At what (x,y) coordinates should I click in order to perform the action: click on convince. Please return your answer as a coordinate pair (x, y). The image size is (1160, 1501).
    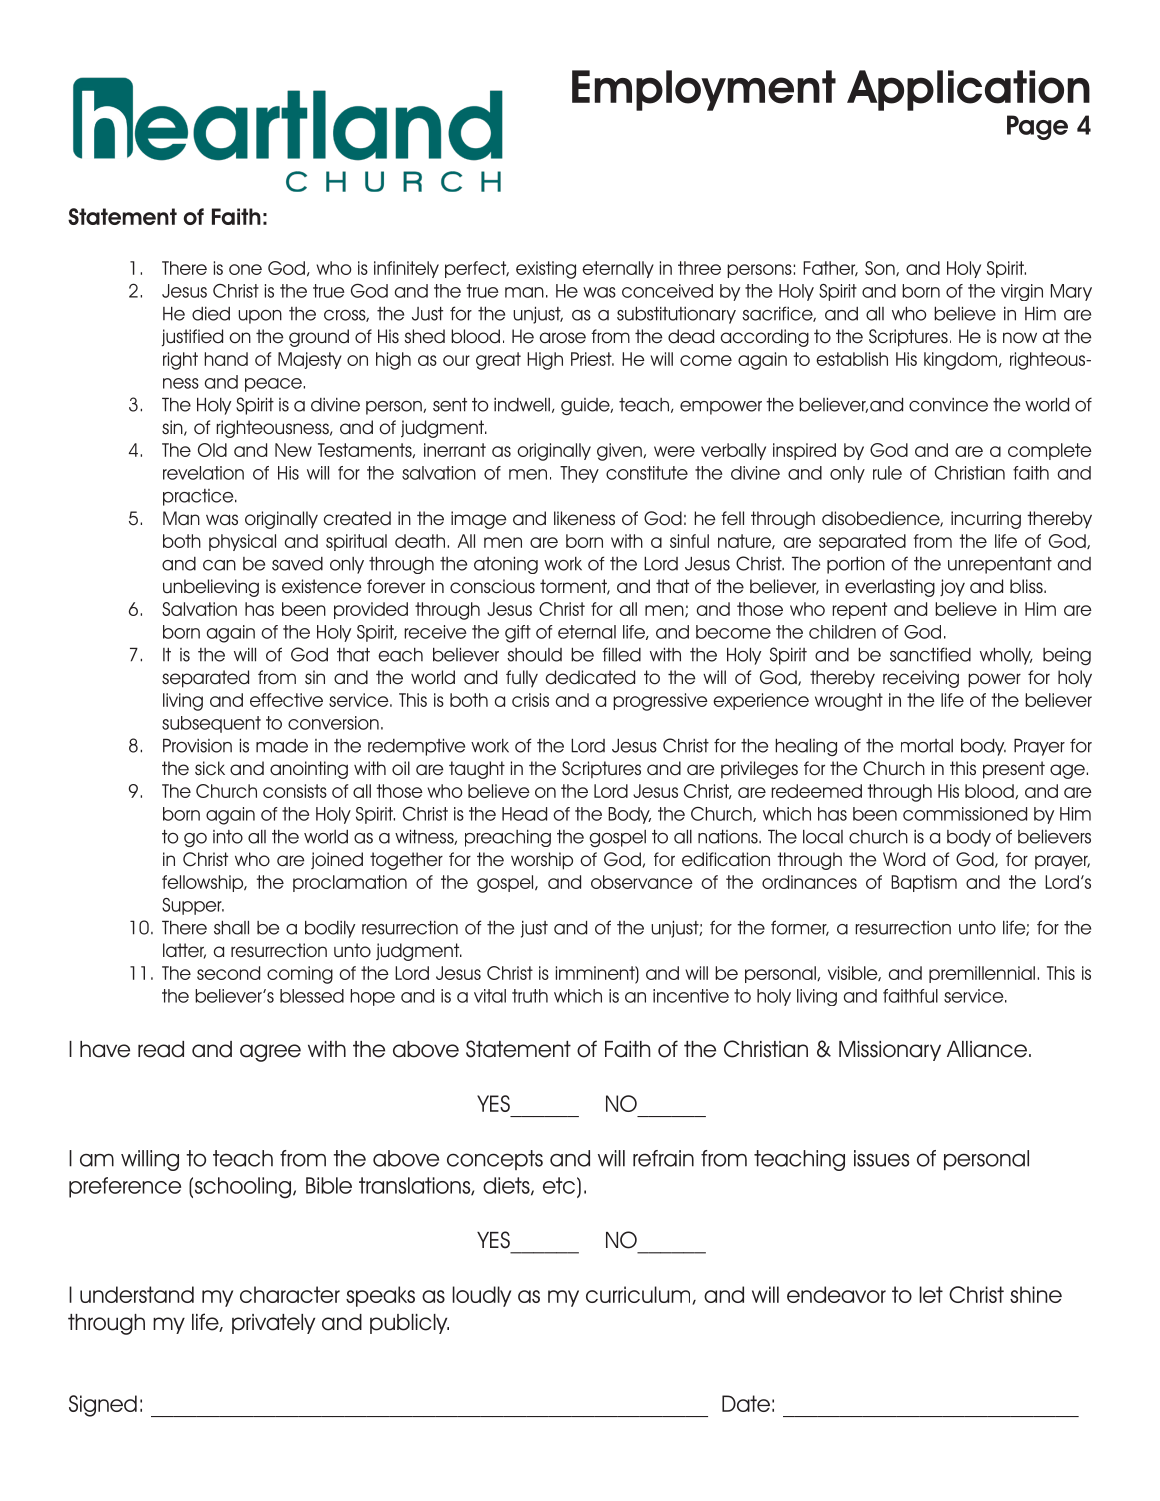
    Looking at the image, I should click on (948, 405).
